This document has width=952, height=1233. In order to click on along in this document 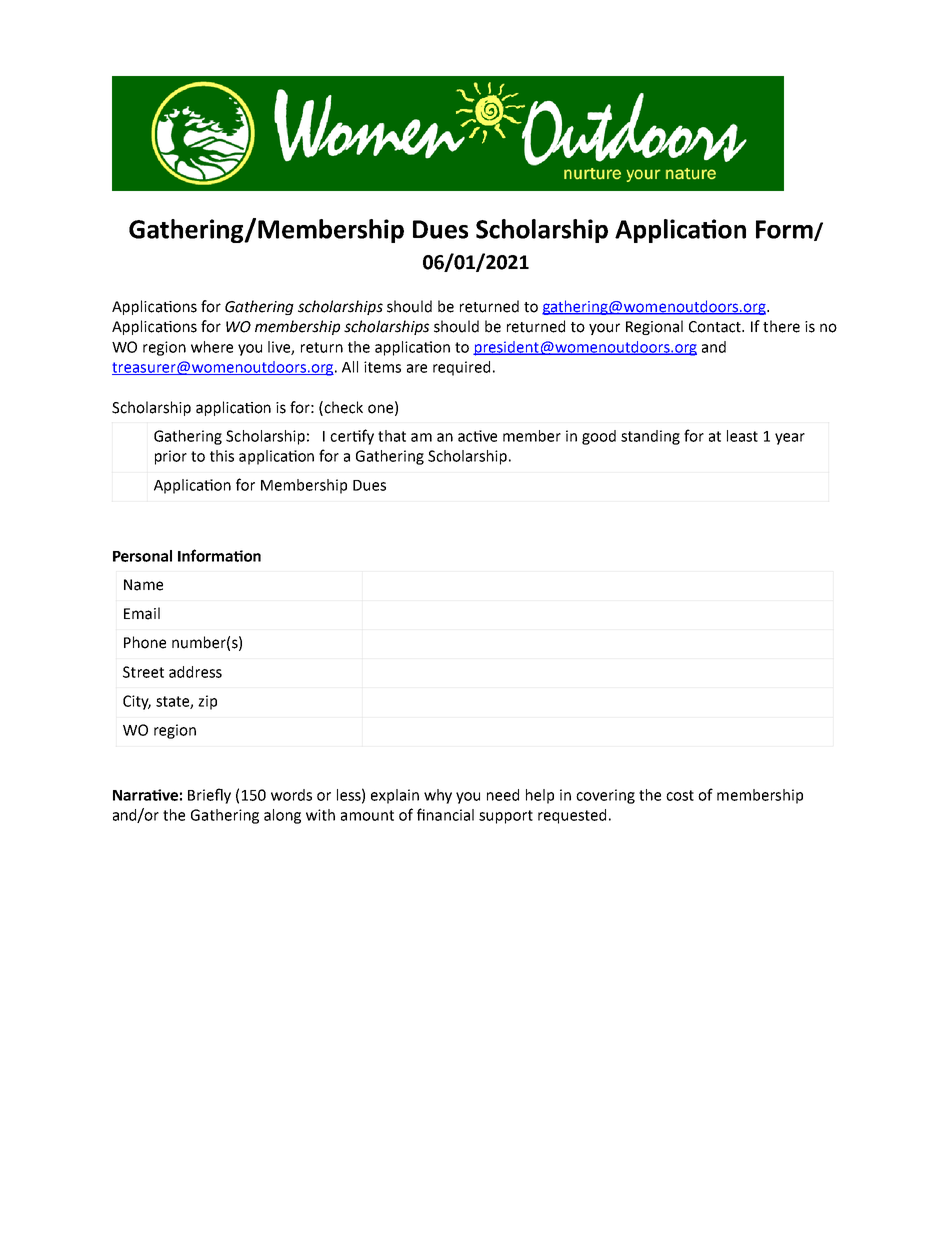, I will do `click(282, 816)`.
